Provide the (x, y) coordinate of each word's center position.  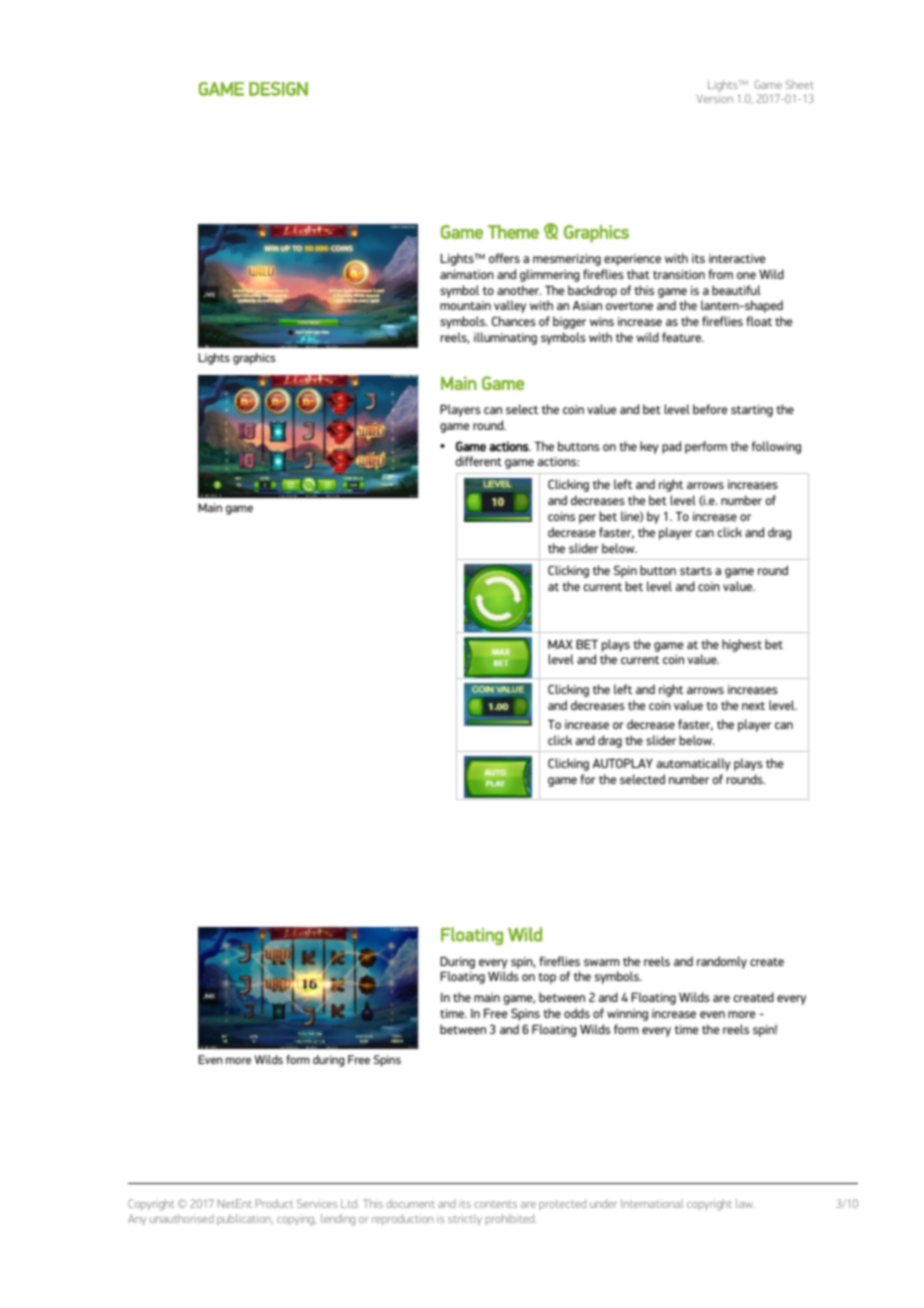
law (745, 1203)
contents (495, 1204)
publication (245, 1219)
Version (715, 98)
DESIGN (278, 89)
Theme (513, 232)
